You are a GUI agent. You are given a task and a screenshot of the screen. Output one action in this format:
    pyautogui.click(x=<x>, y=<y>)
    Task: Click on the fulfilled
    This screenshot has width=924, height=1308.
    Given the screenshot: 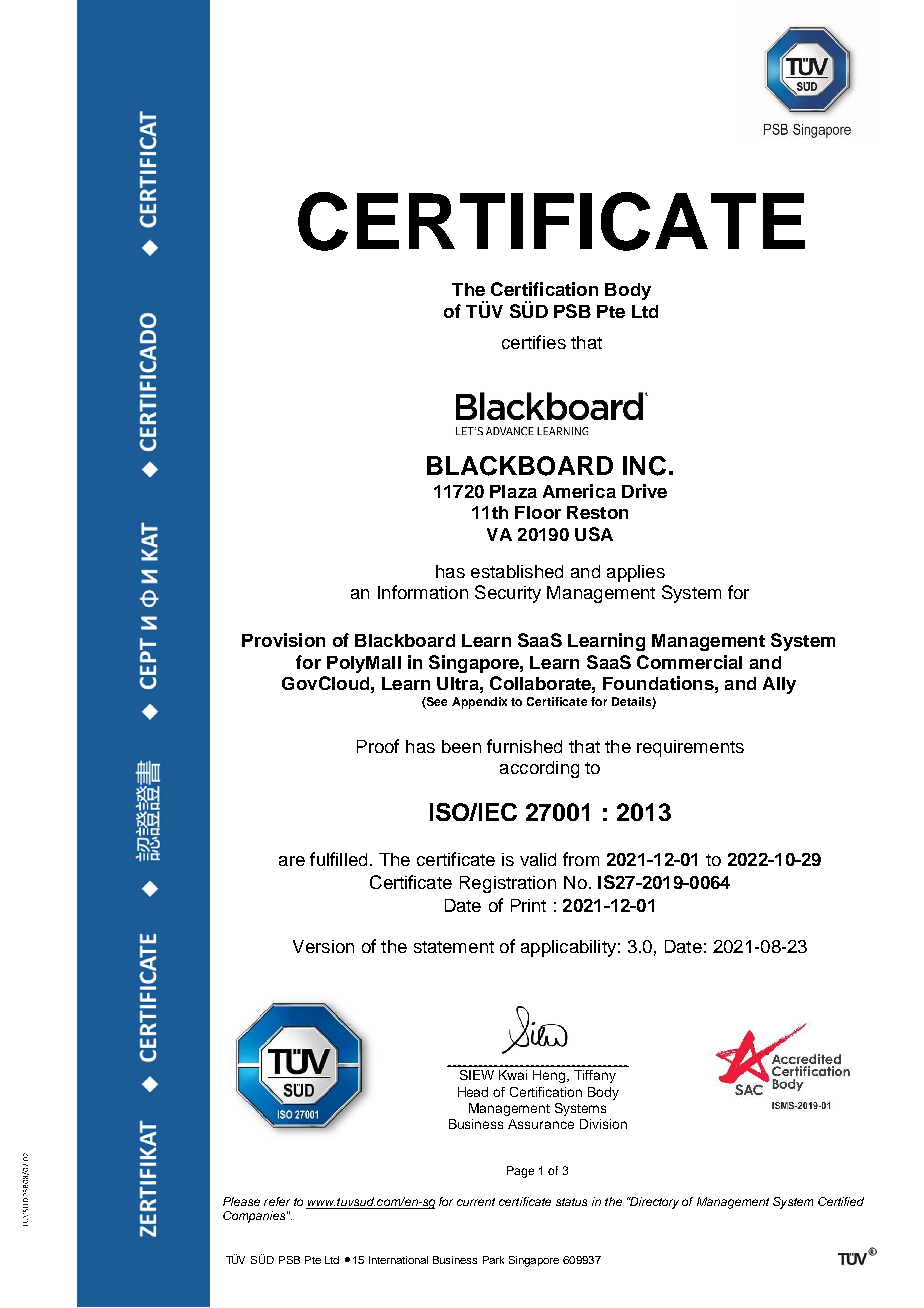 What is the action you would take?
    pyautogui.click(x=338, y=859)
